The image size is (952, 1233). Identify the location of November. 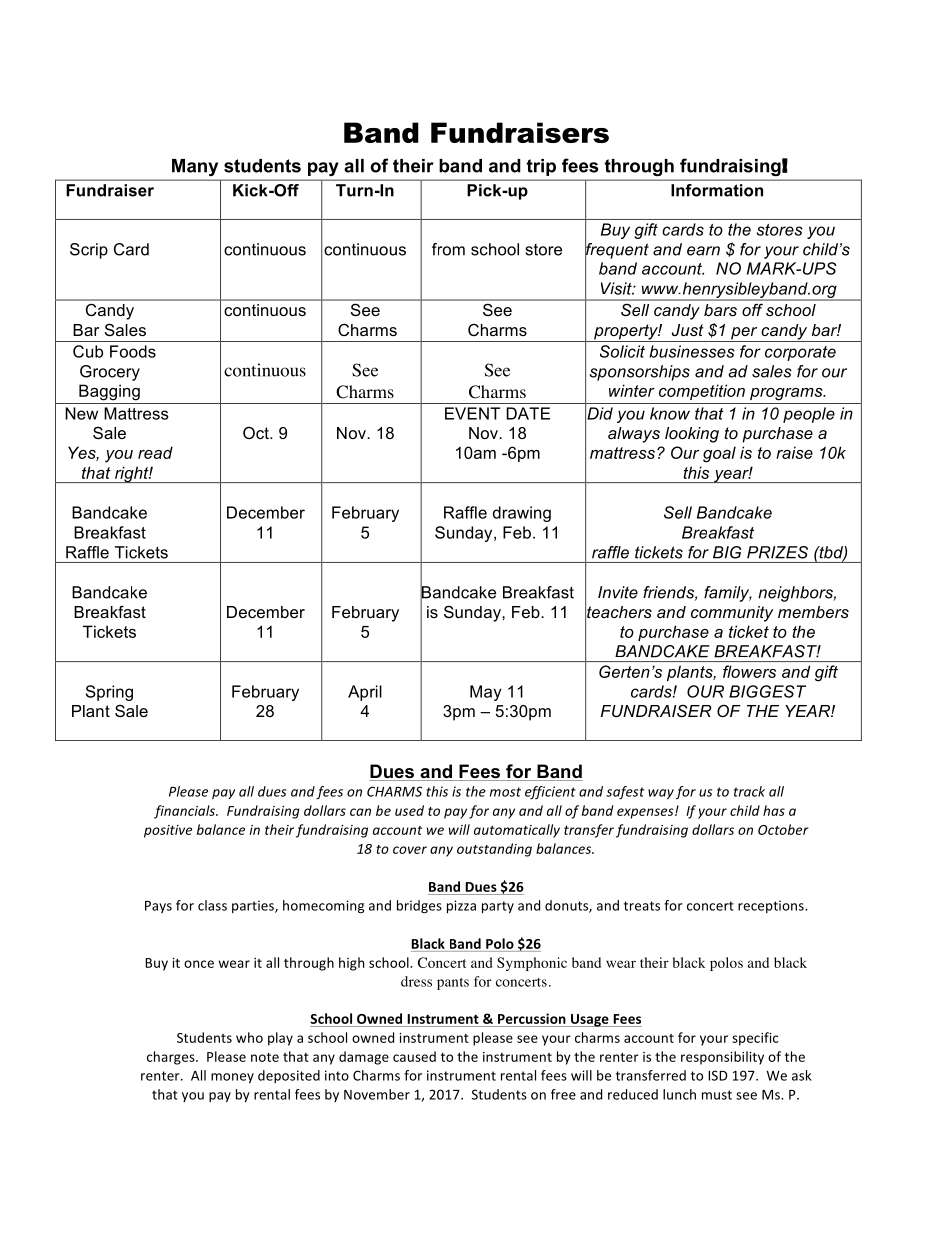
(377, 1094).
